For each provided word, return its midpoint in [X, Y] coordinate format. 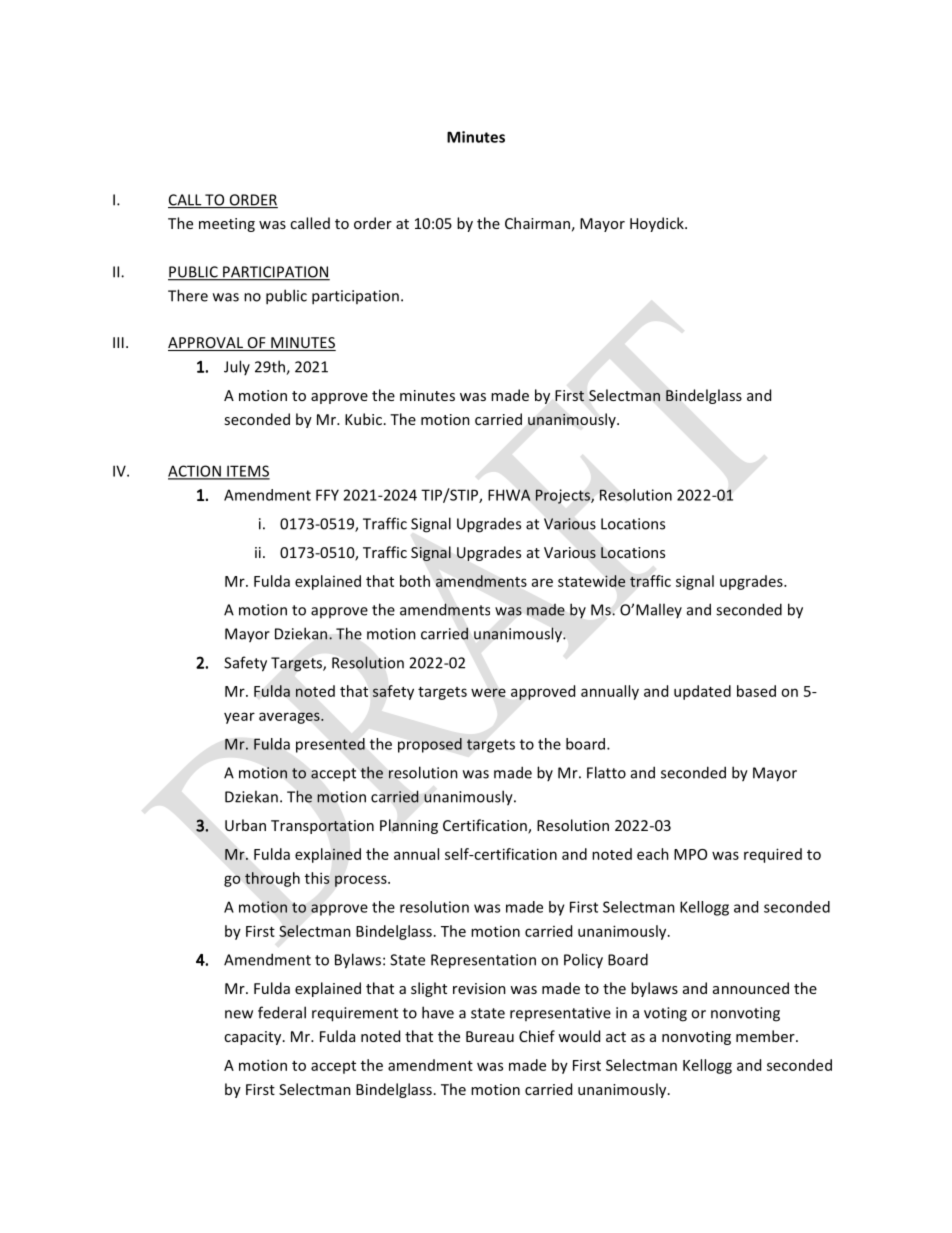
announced [751, 988]
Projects [564, 496]
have [438, 1012]
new [239, 1014]
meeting [227, 225]
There [188, 295]
